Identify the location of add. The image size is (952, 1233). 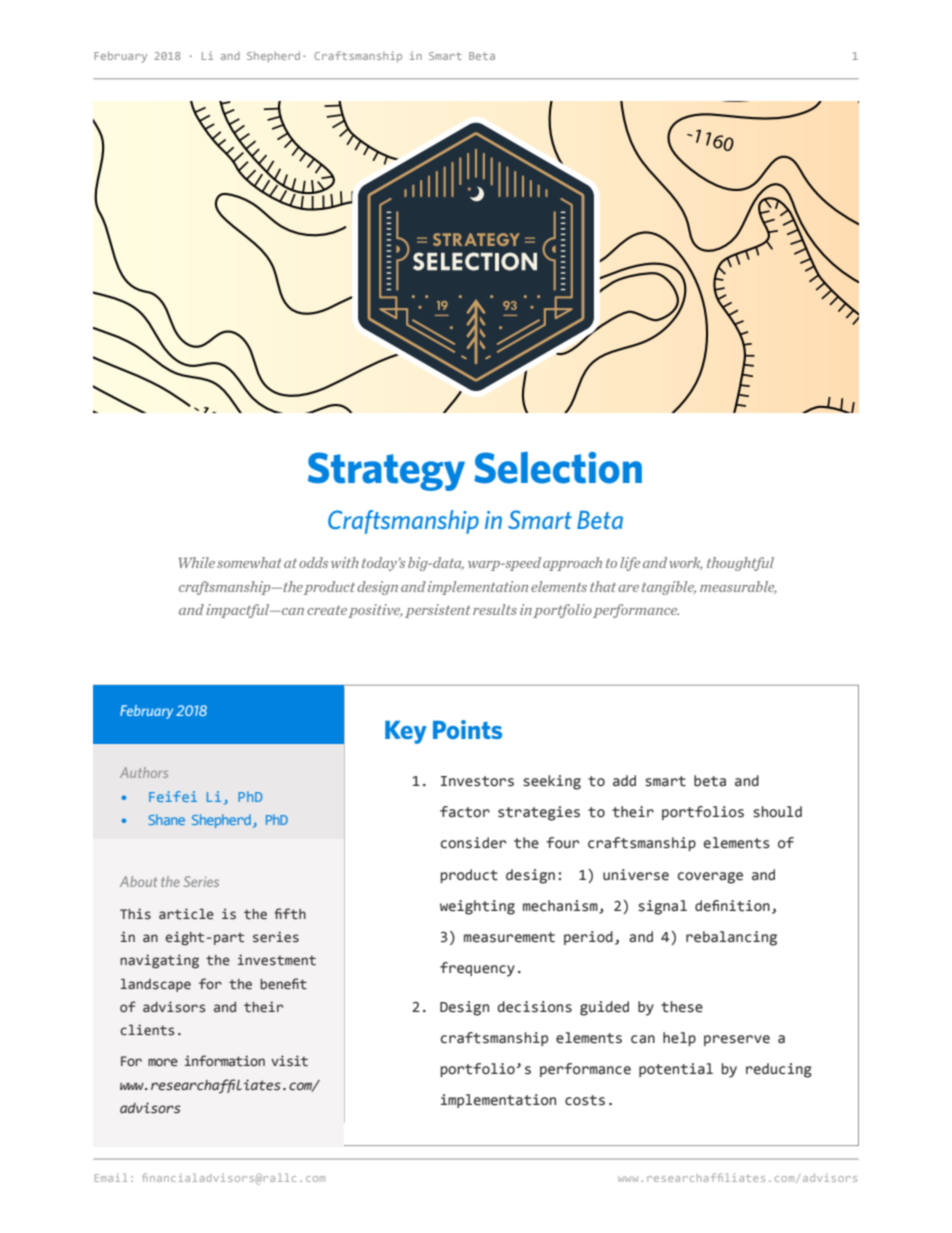
(624, 781).
